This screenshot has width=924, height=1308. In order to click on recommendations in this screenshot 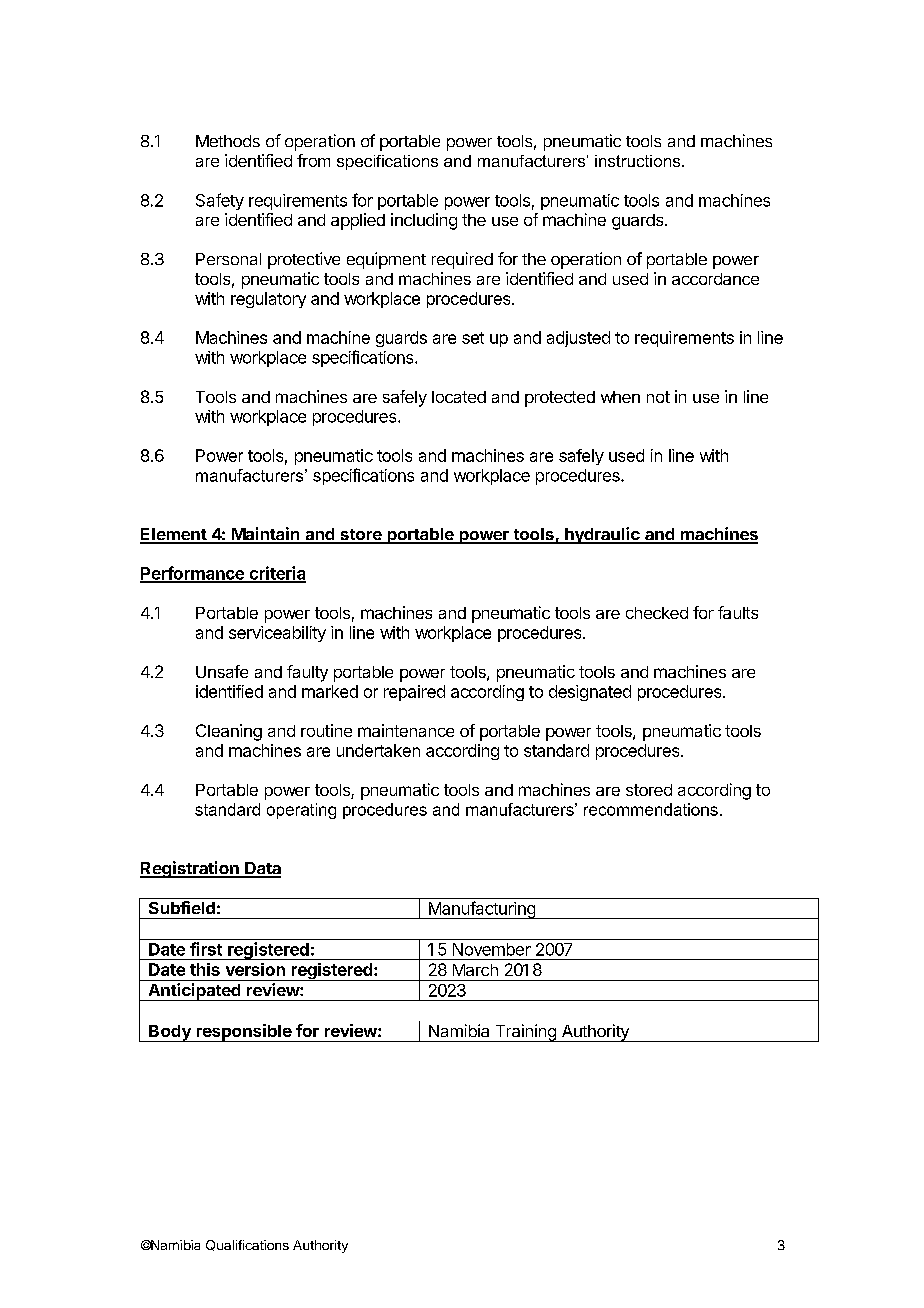, I will do `click(651, 809)`.
